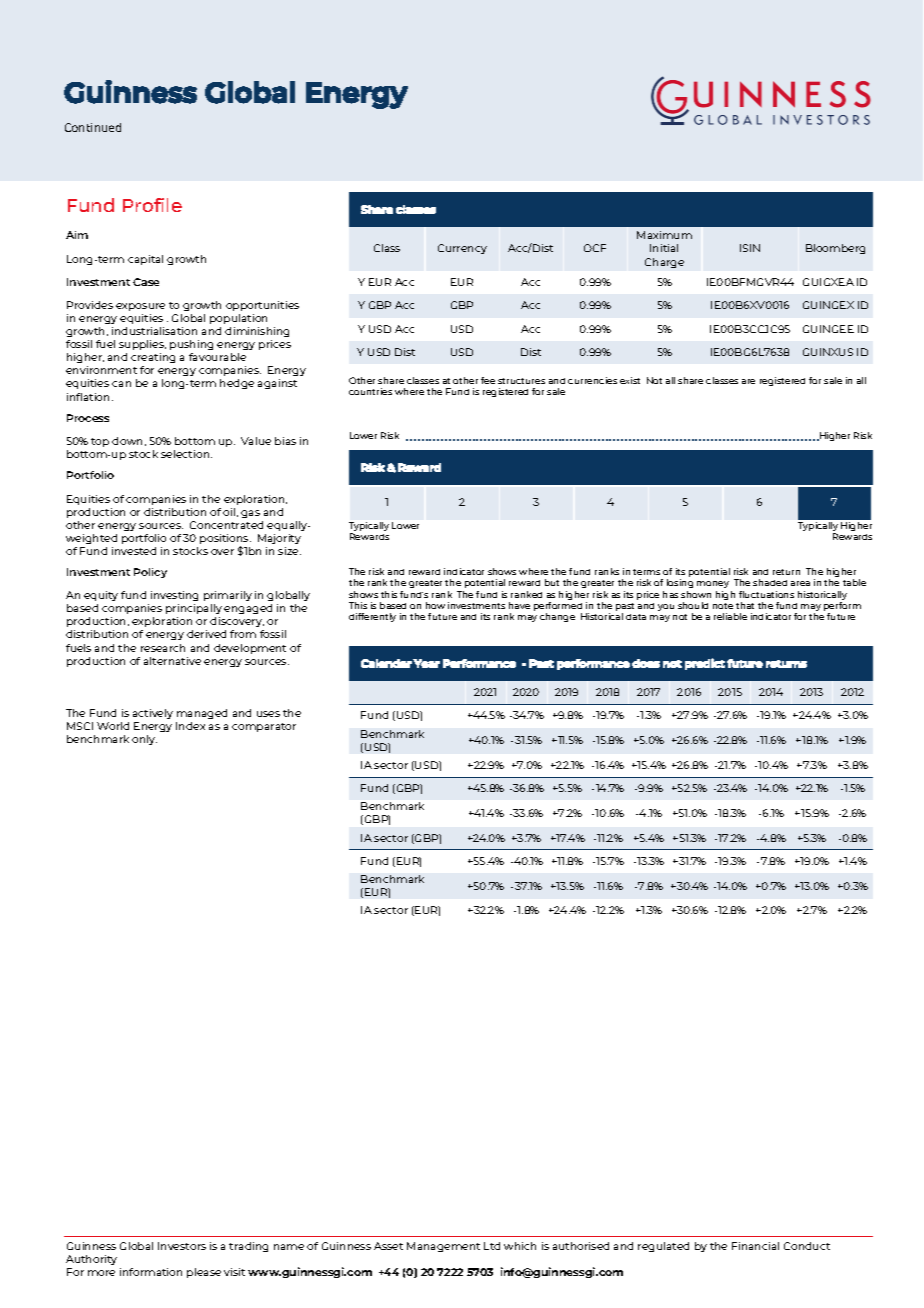 The image size is (924, 1308). I want to click on predict, so click(705, 664).
